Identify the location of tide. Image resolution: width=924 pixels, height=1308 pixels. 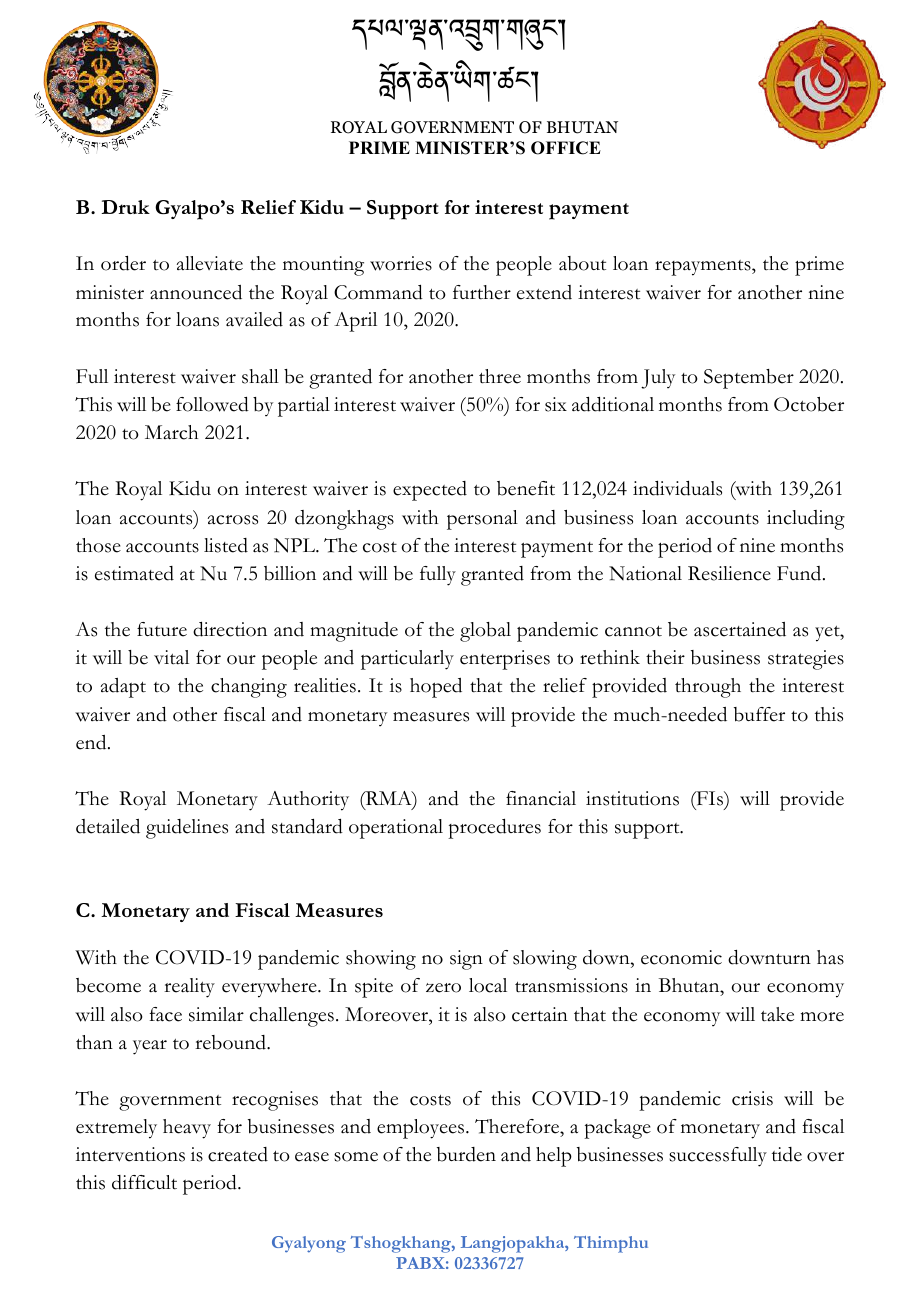
(787, 1154).
